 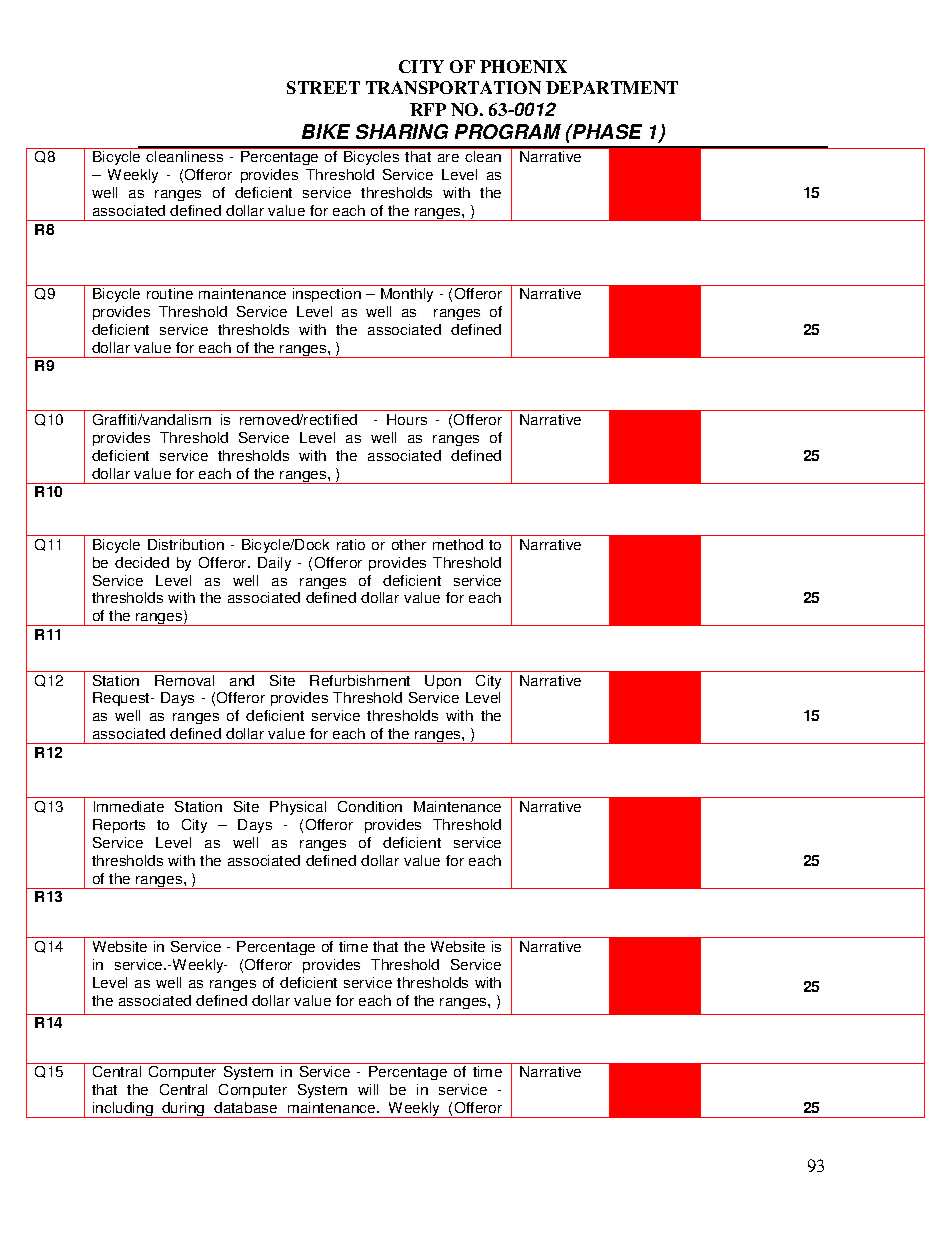 What do you see at coordinates (458, 544) in the screenshot?
I see `method` at bounding box center [458, 544].
